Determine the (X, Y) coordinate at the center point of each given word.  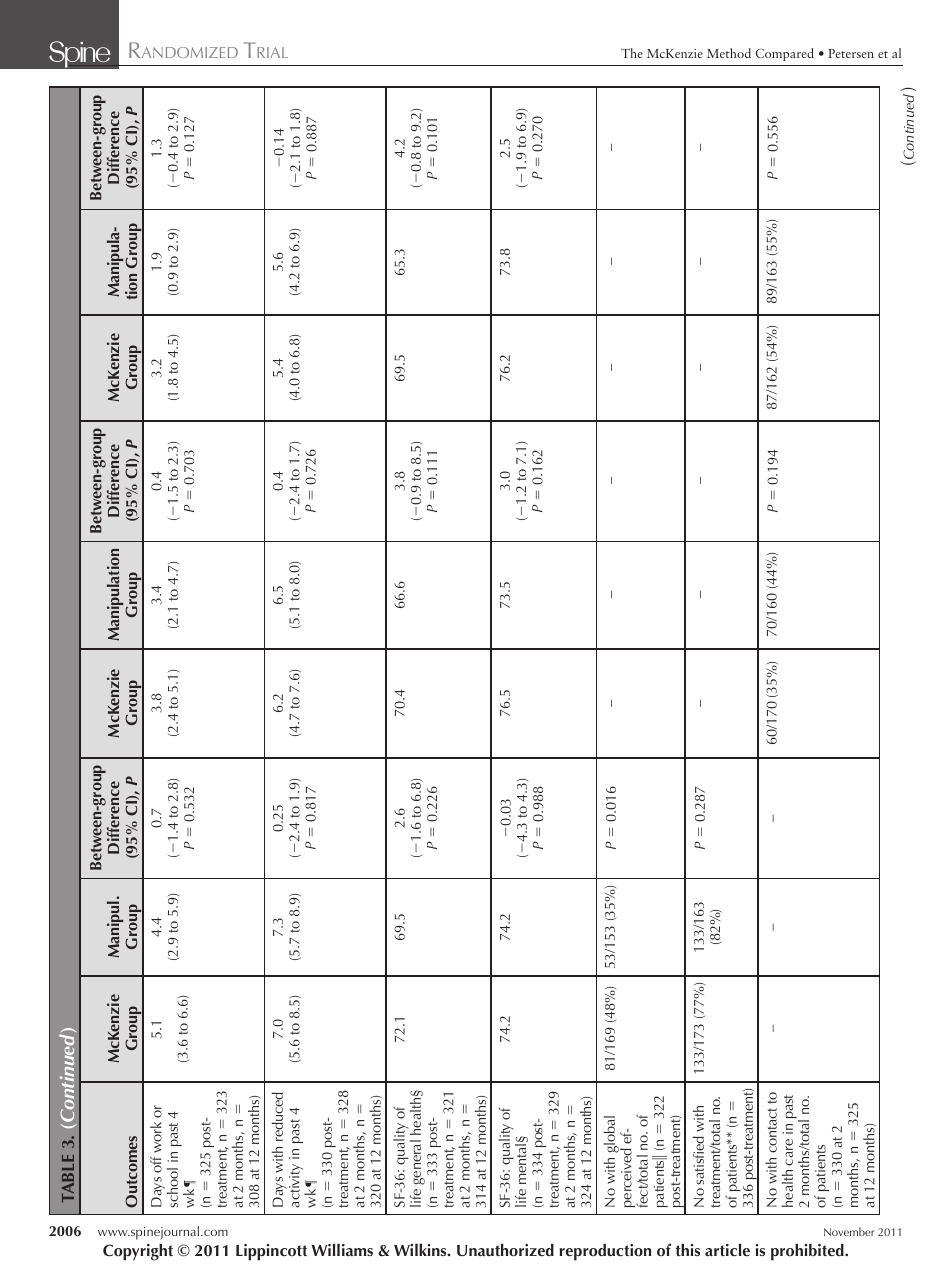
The (632, 53)
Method (729, 53)
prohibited (808, 1252)
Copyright (138, 1252)
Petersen (851, 53)
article (727, 1250)
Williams (342, 1250)
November (849, 1231)
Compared (785, 54)
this (687, 1250)
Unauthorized (505, 1250)
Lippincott (271, 1252)
